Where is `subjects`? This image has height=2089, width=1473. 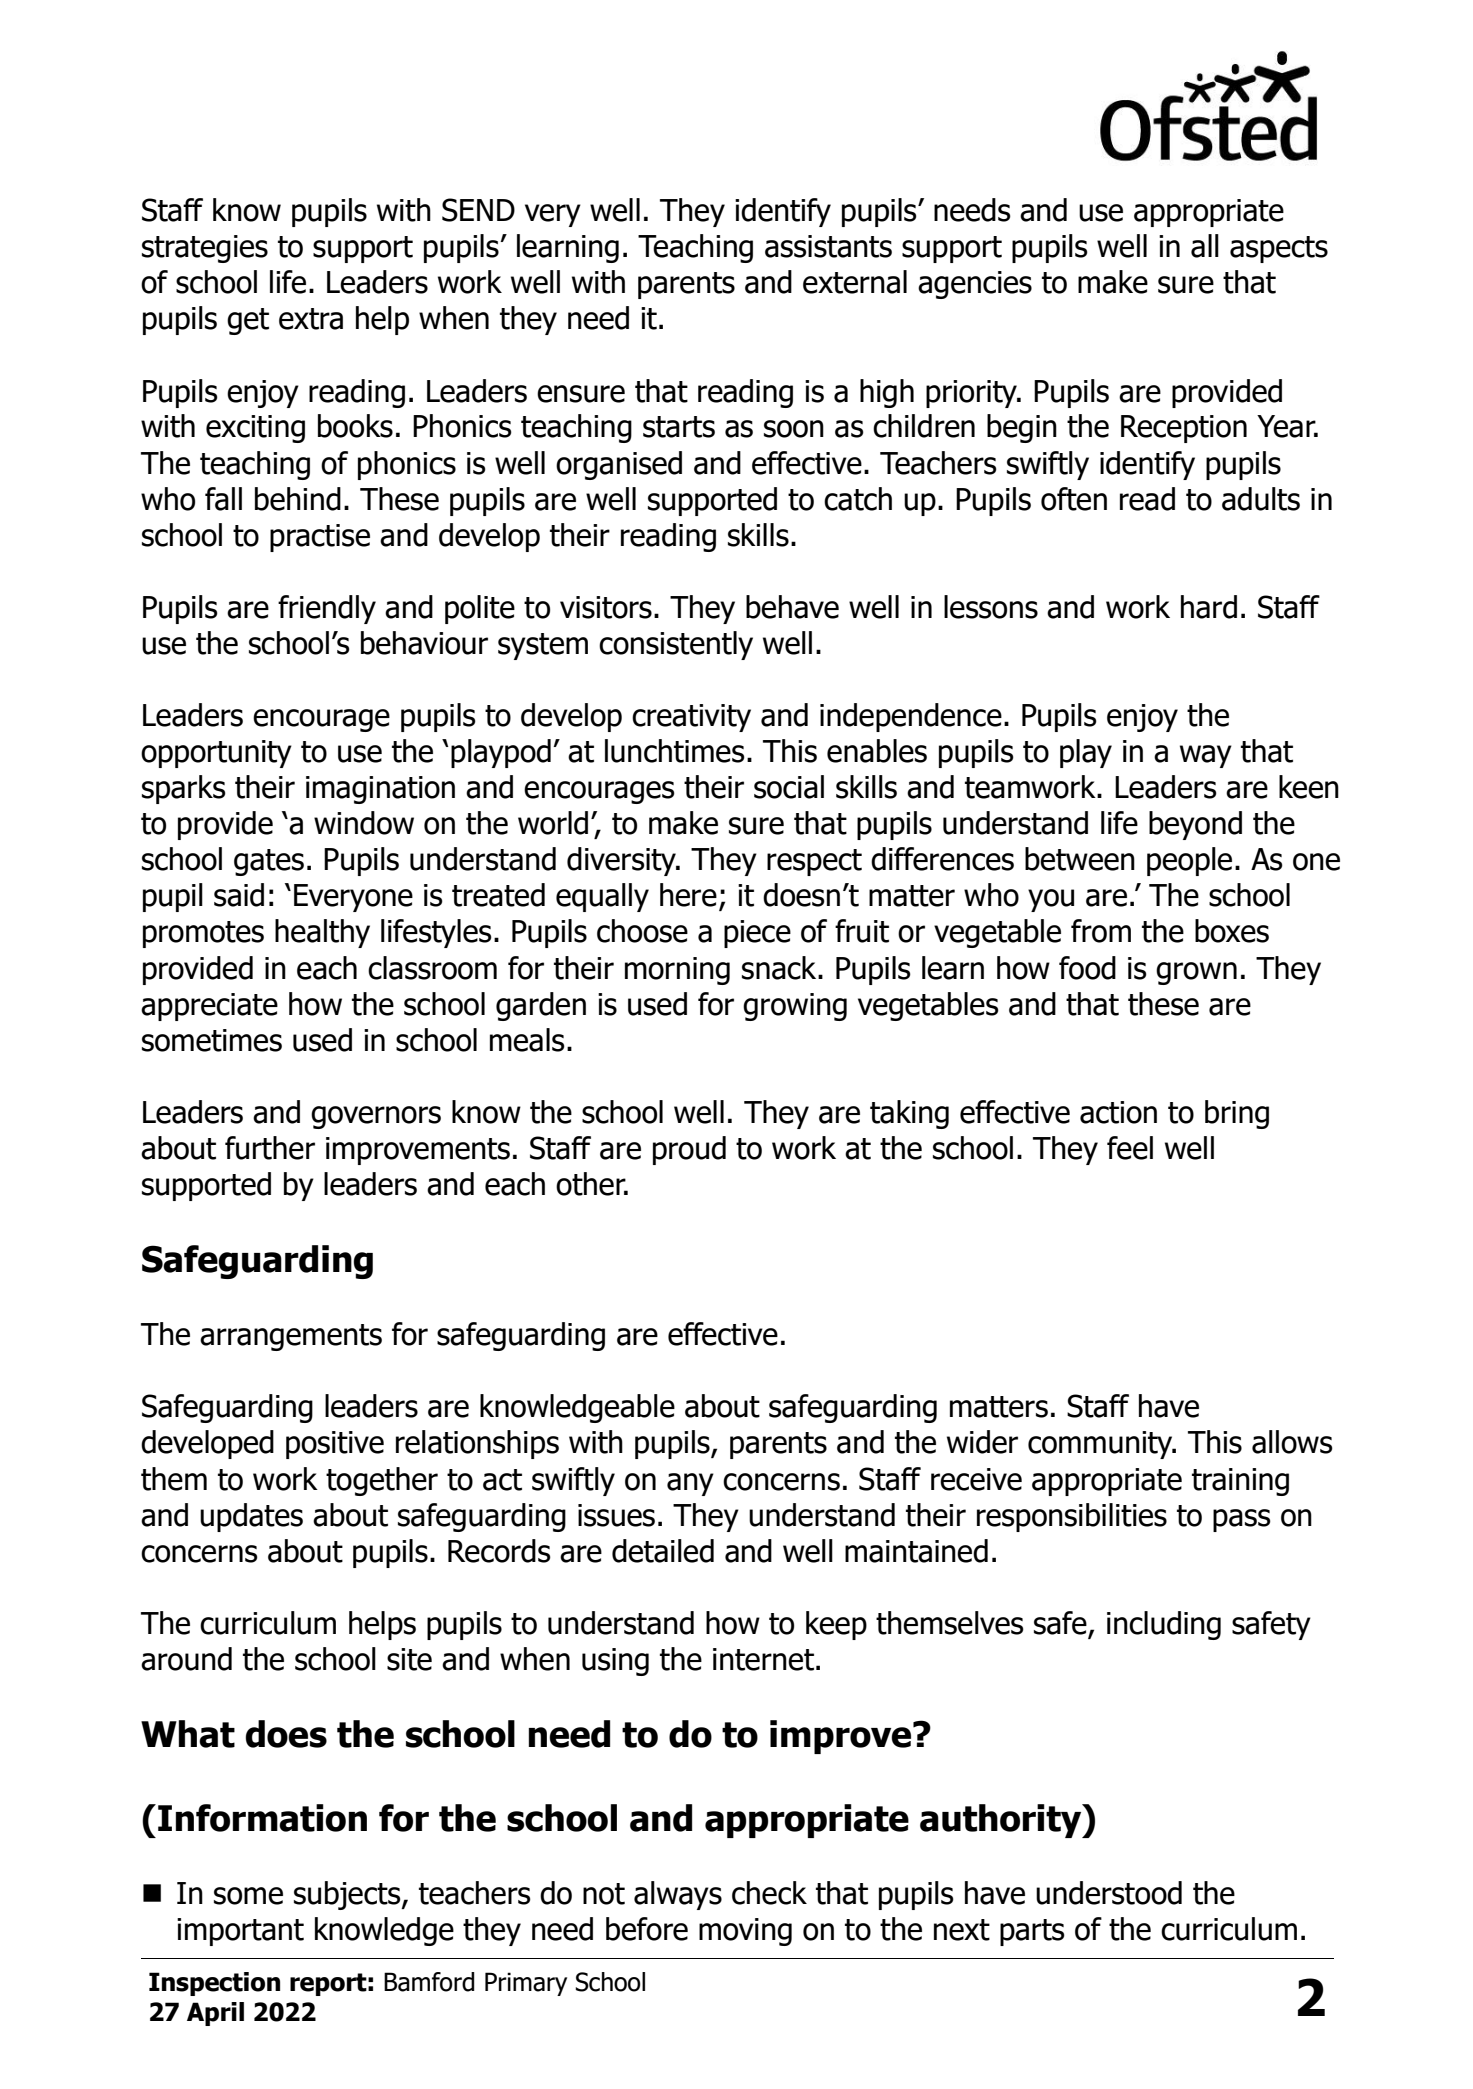 subjects is located at coordinates (348, 1895).
